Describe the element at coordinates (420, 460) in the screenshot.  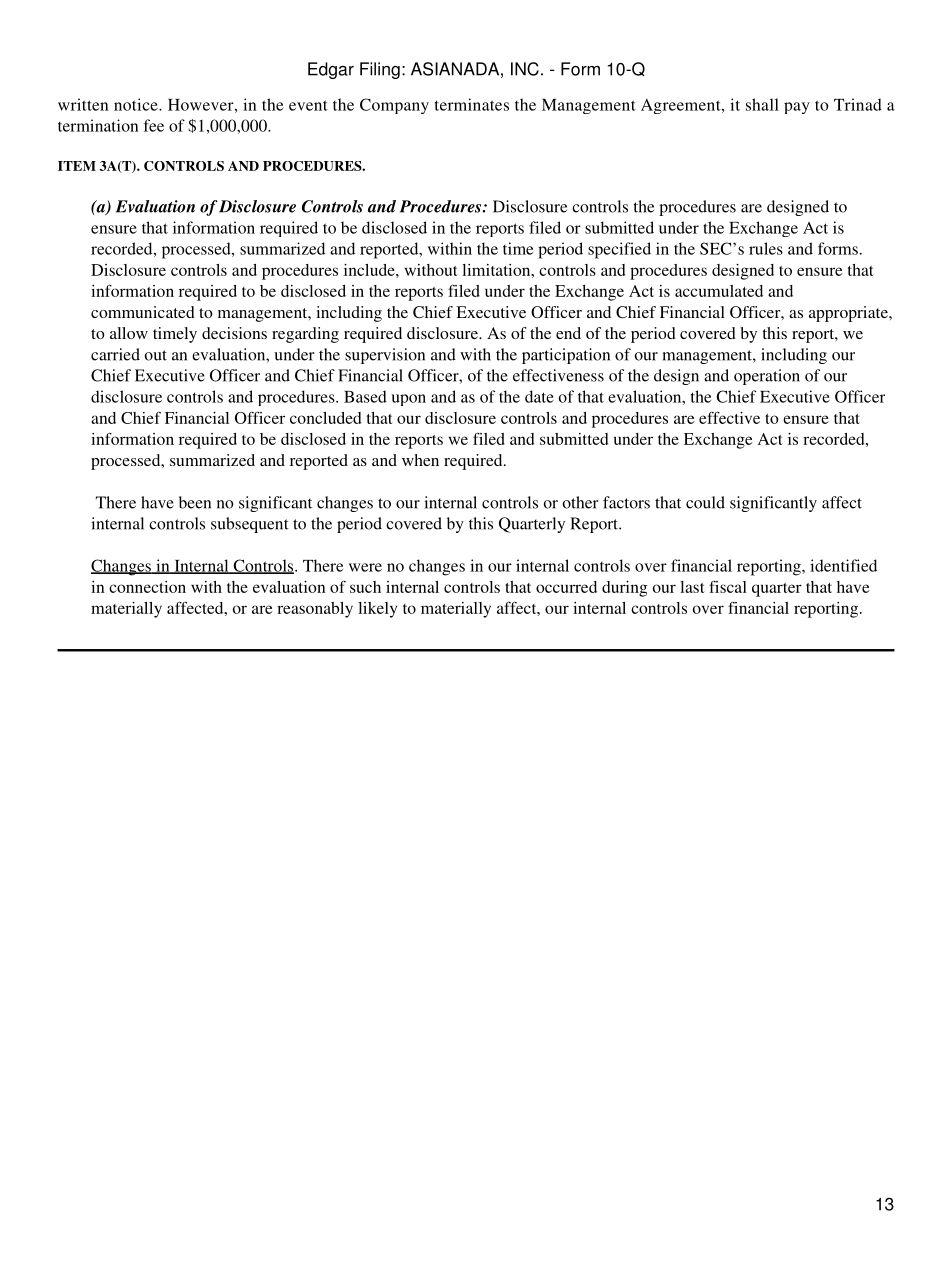
I see `when` at that location.
